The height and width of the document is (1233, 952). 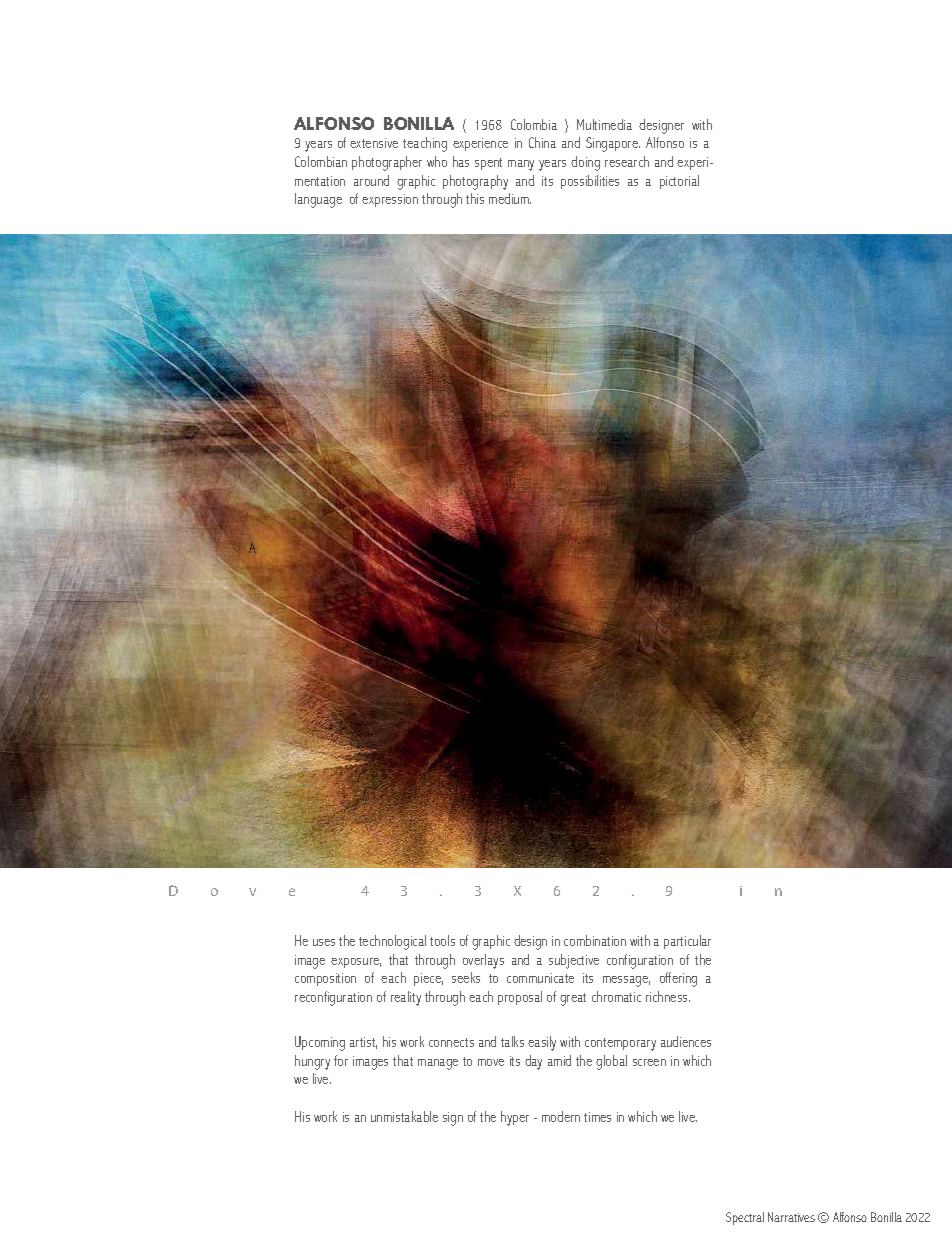 What do you see at coordinates (678, 979) in the document?
I see `offering` at bounding box center [678, 979].
